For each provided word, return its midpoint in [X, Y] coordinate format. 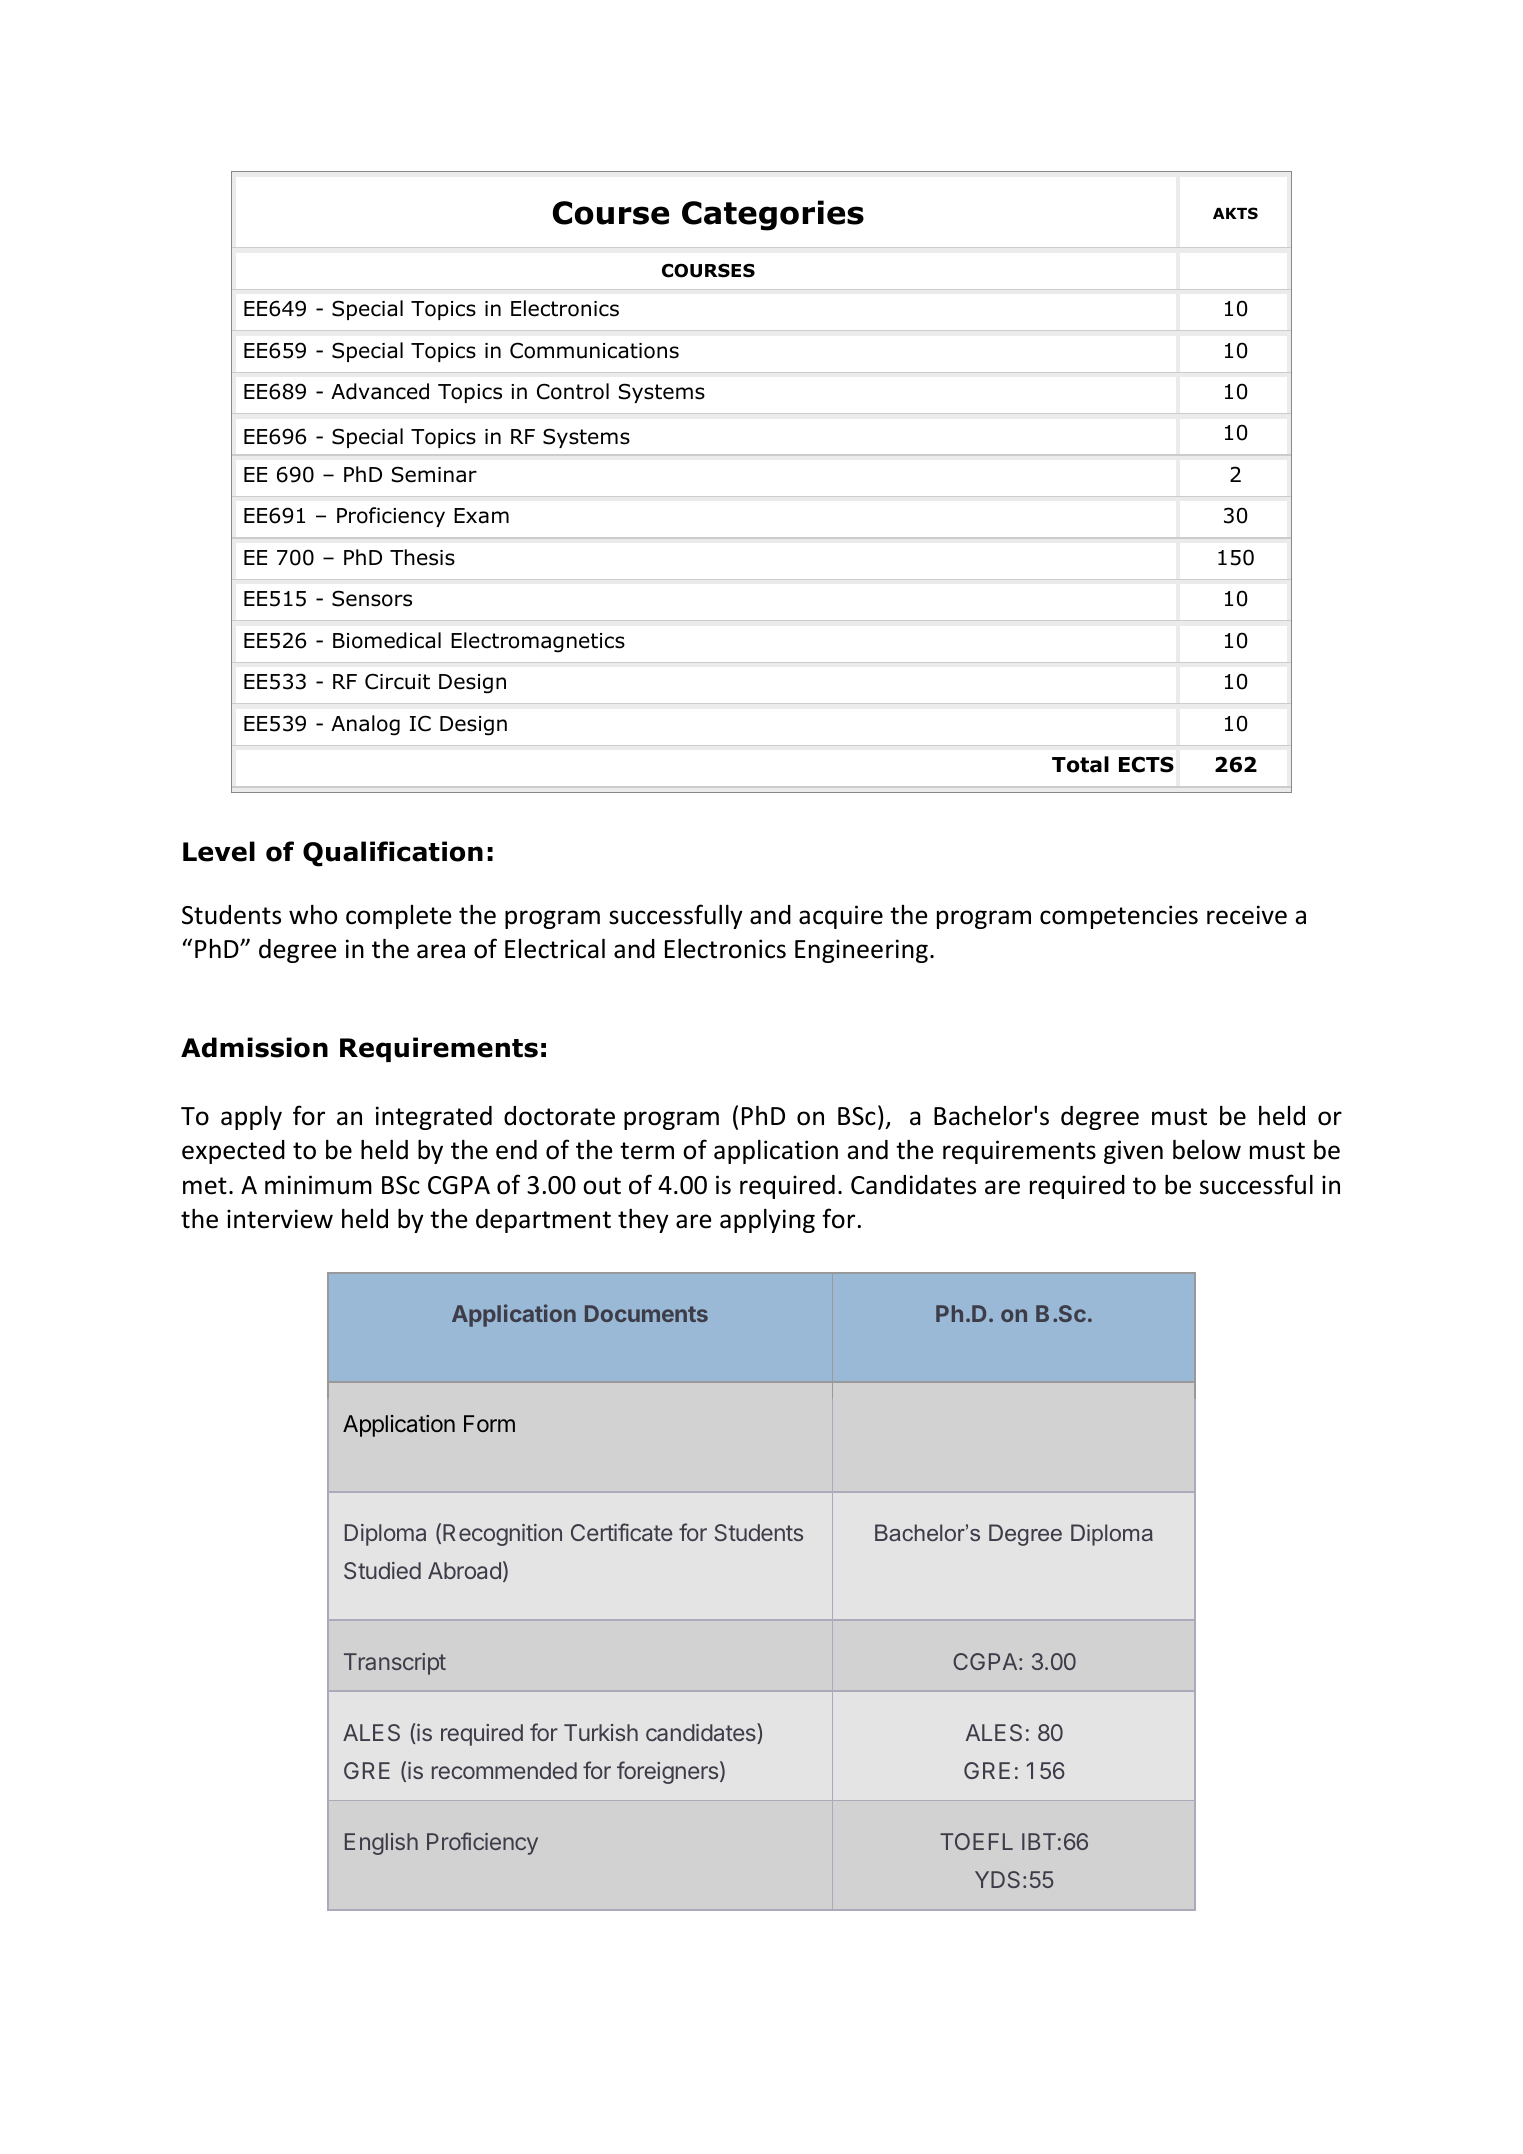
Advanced [380, 391]
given [1133, 1152]
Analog [365, 725]
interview [280, 1219]
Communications [594, 350]
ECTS [1146, 764]
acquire [841, 917]
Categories [773, 215]
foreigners [667, 1772]
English [381, 1844]
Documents [646, 1313]
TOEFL [976, 1841]
